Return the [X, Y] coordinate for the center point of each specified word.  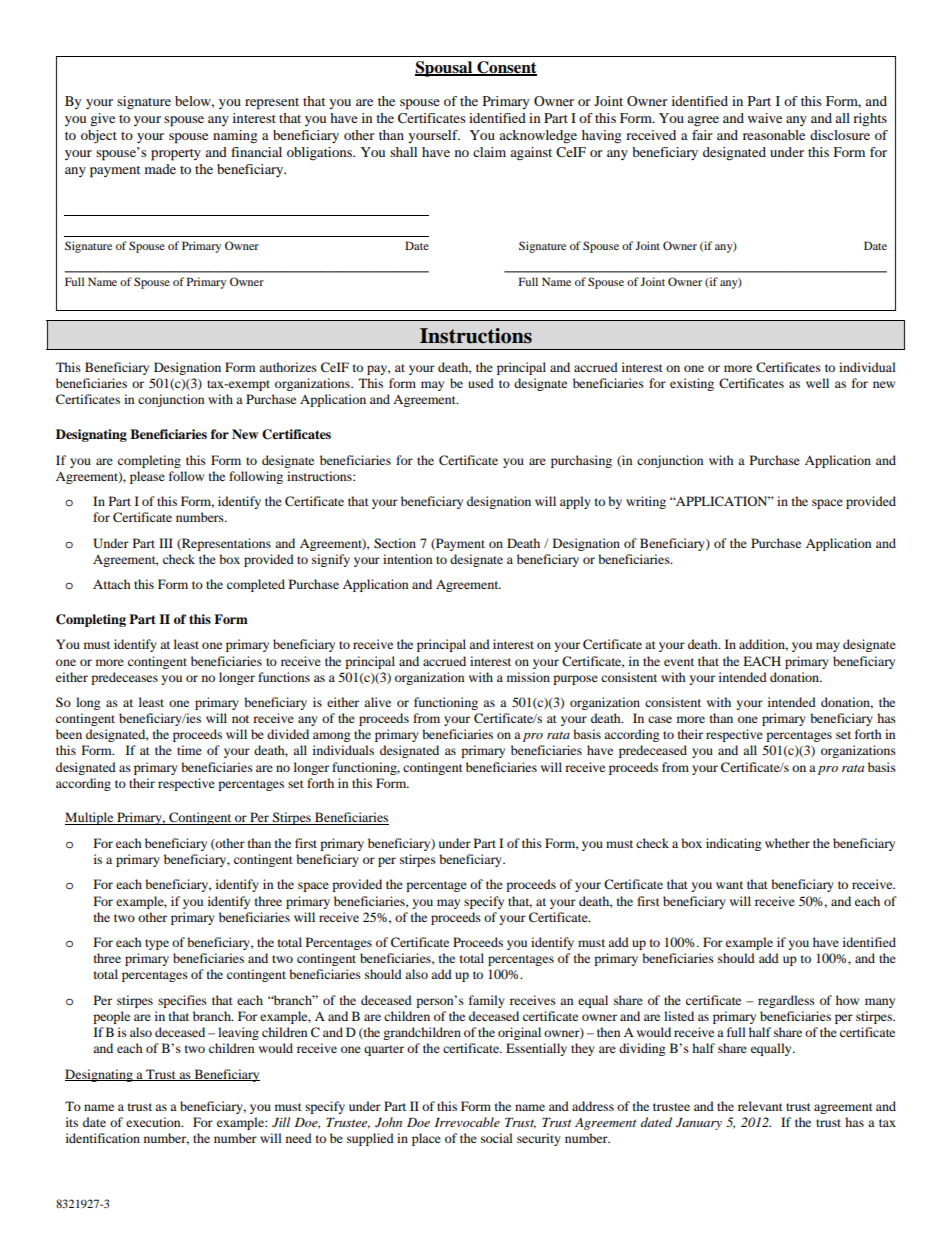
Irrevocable [467, 1122]
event [679, 662]
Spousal [445, 69]
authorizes [288, 367]
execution [154, 1122]
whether [787, 843]
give [102, 120]
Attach [112, 584]
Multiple [90, 818]
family [487, 1001]
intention [407, 559]
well [817, 383]
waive [765, 118]
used [481, 383]
